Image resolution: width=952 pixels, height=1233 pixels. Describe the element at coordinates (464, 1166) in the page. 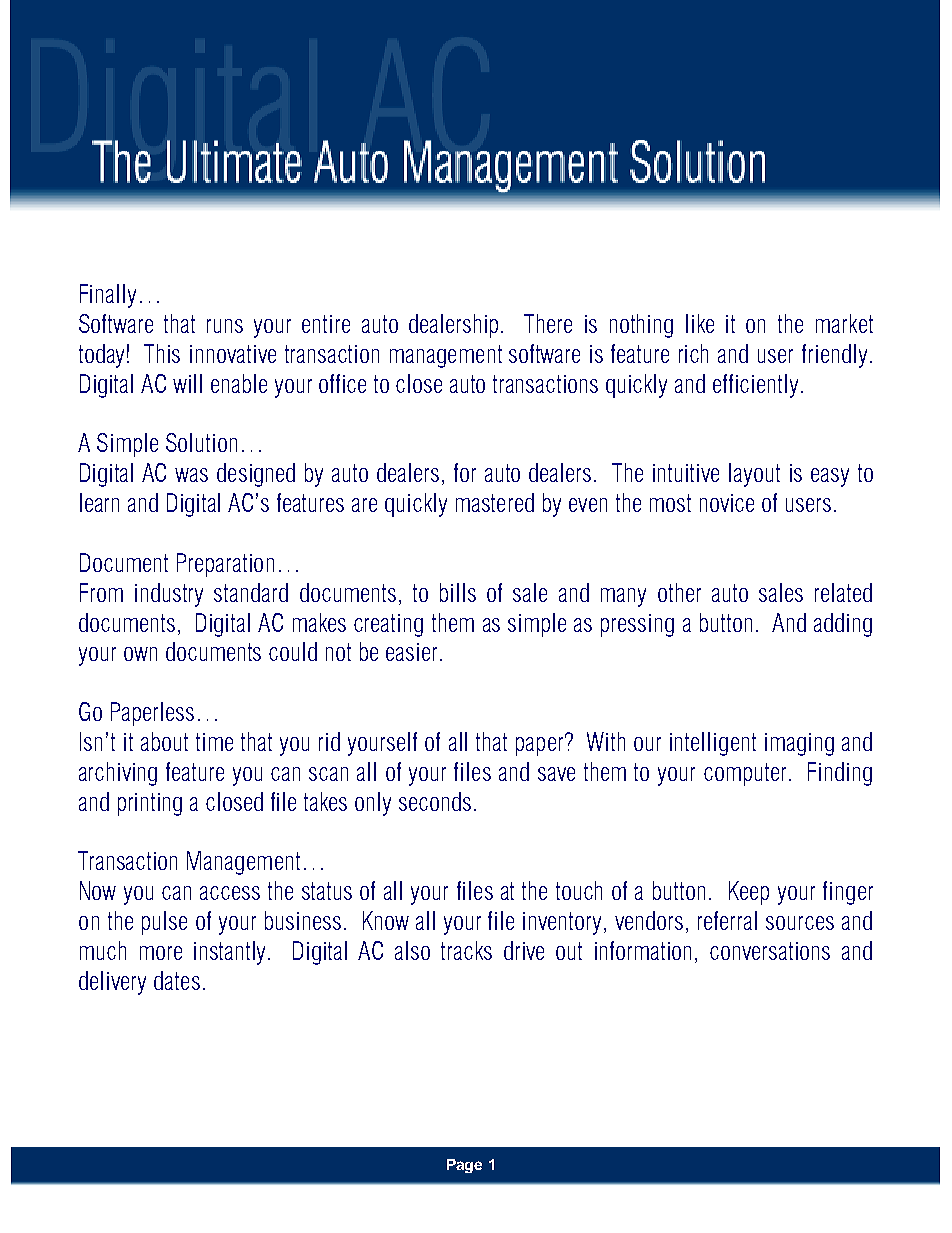

I see `Page` at that location.
